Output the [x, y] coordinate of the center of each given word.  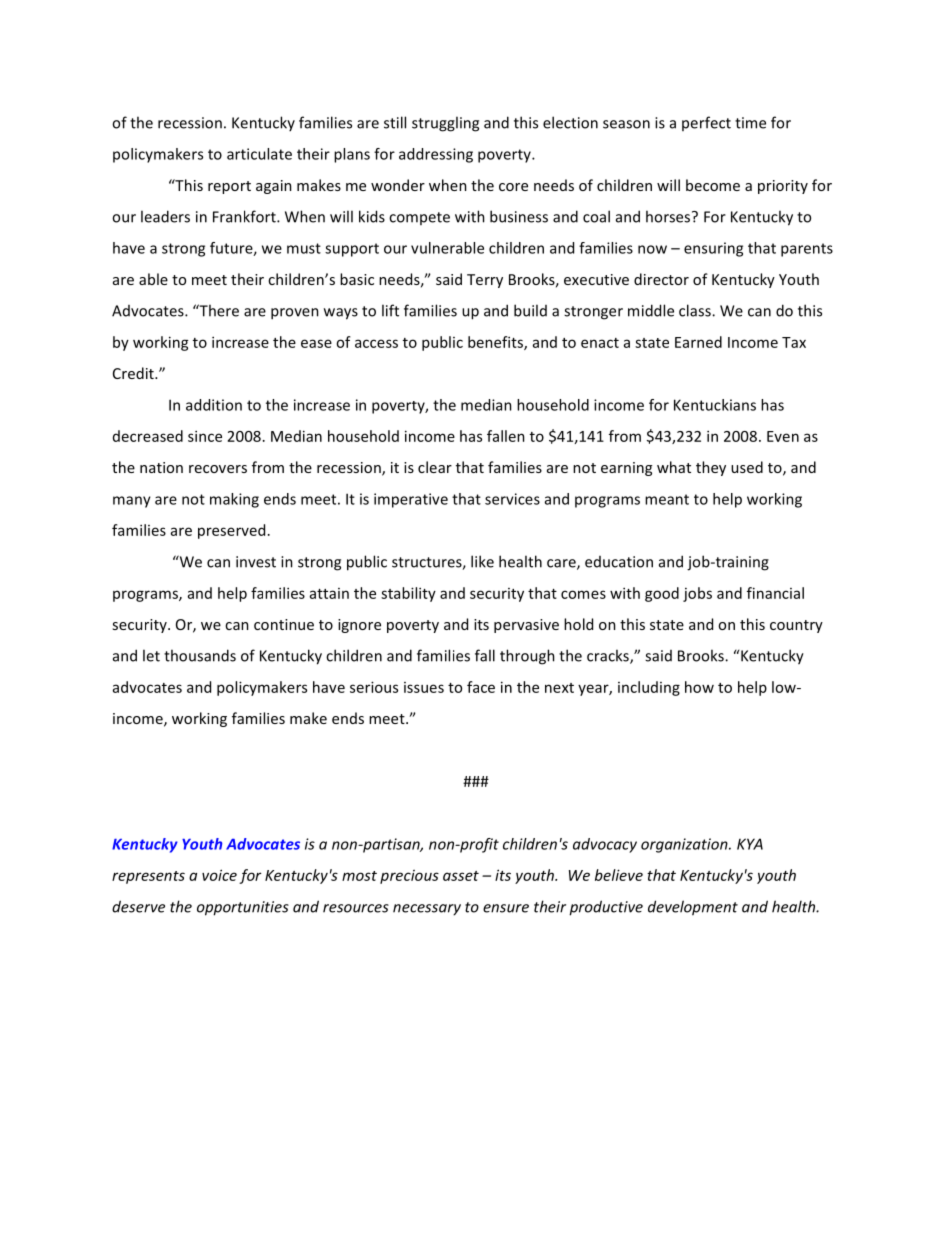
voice [219, 875]
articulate [259, 154]
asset [461, 876]
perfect [706, 123]
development [693, 908]
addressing [436, 155]
